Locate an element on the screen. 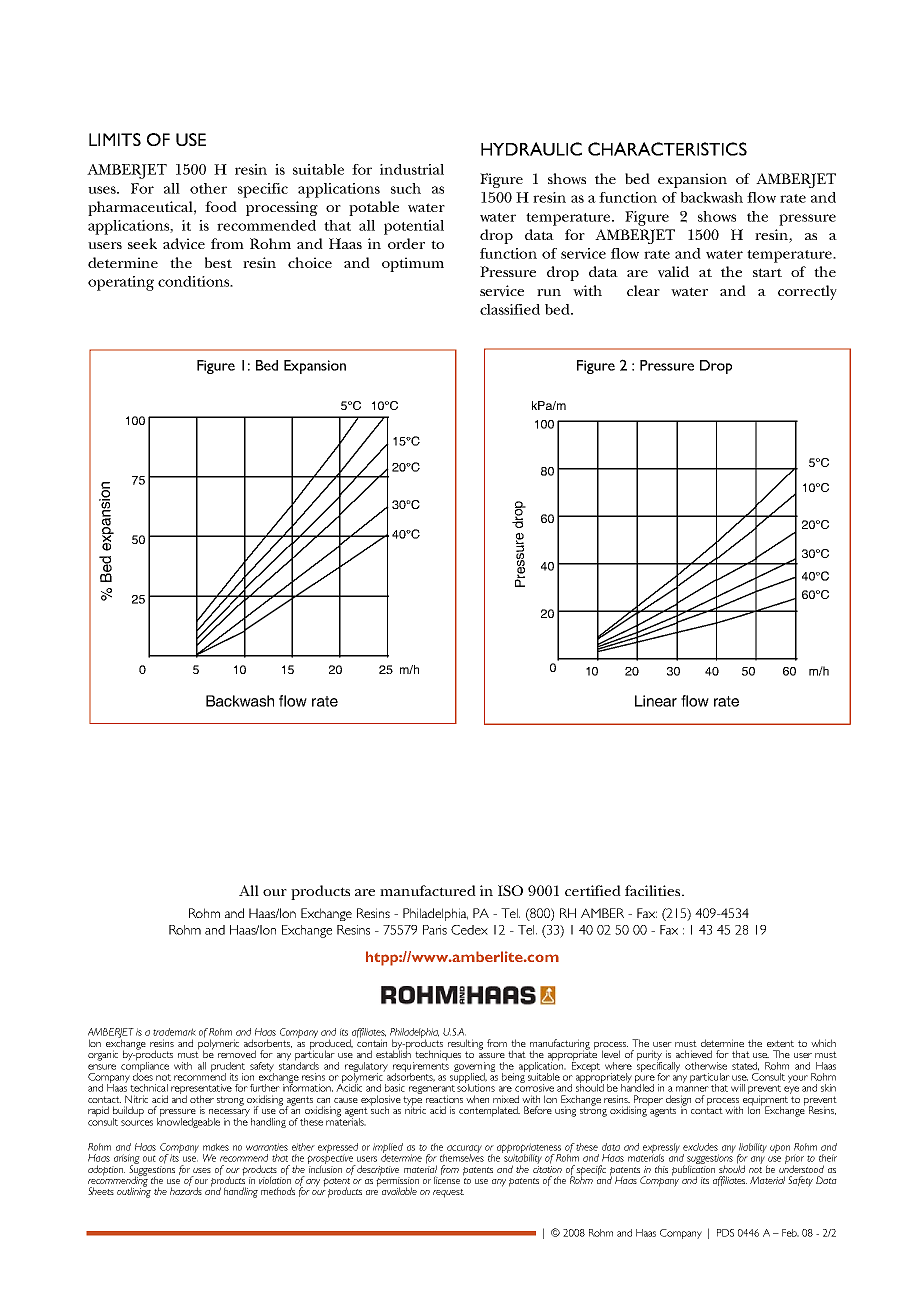 This screenshot has height=1308, width=924. hazards is located at coordinates (186, 1190).
